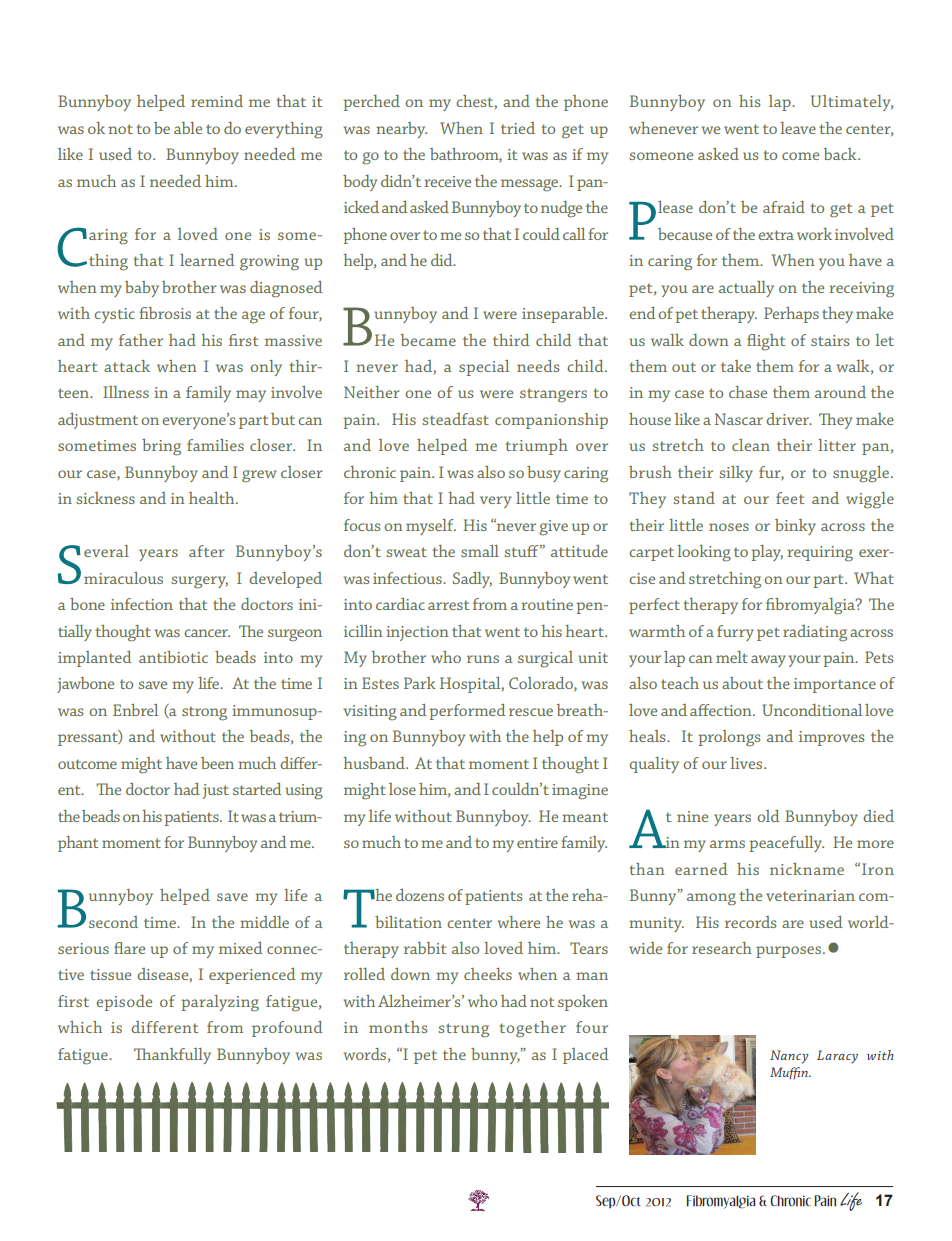  I want to click on fibrosis, so click(165, 313).
